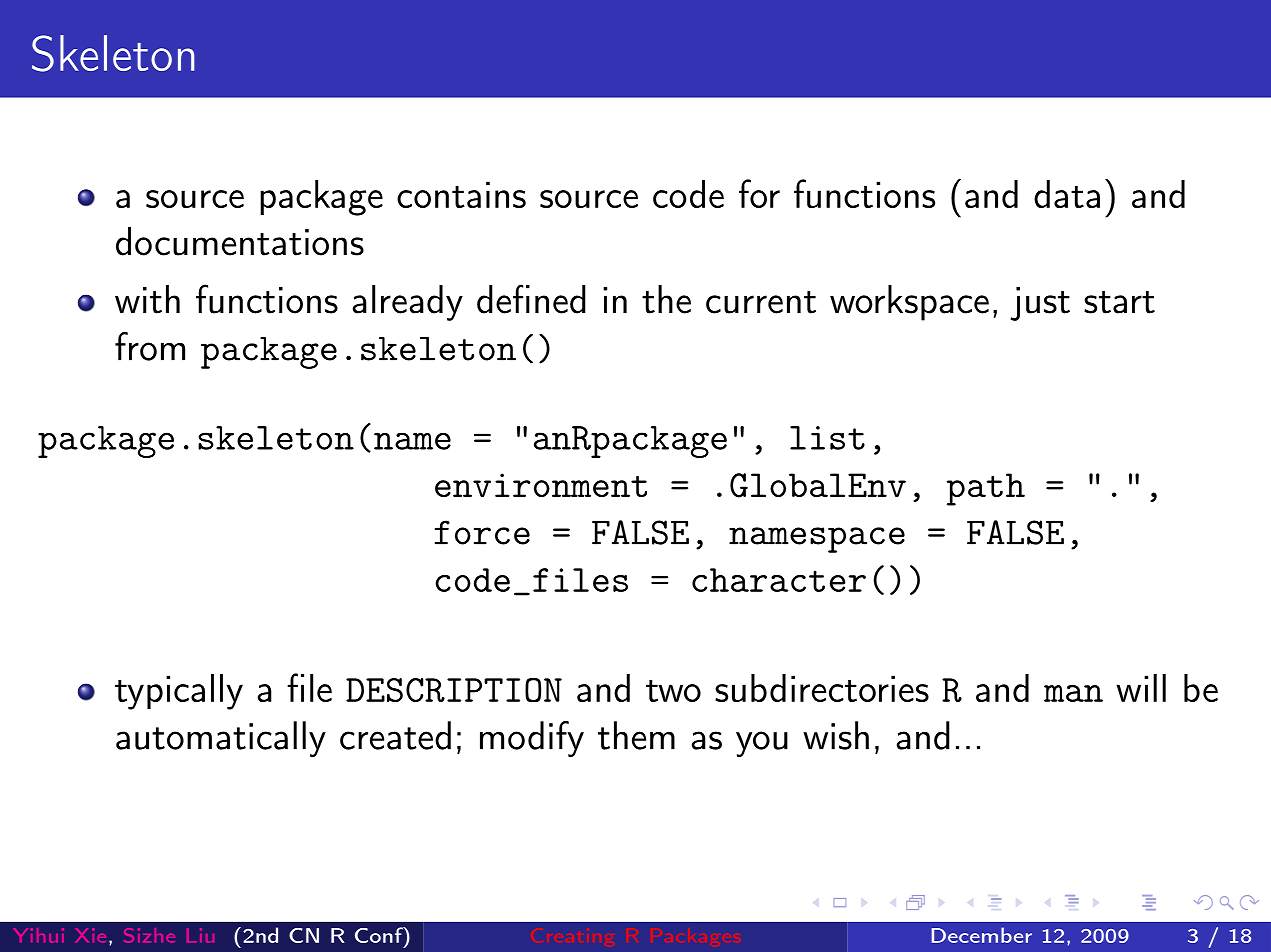 The height and width of the screenshot is (952, 1271). I want to click on environment, so click(541, 485).
